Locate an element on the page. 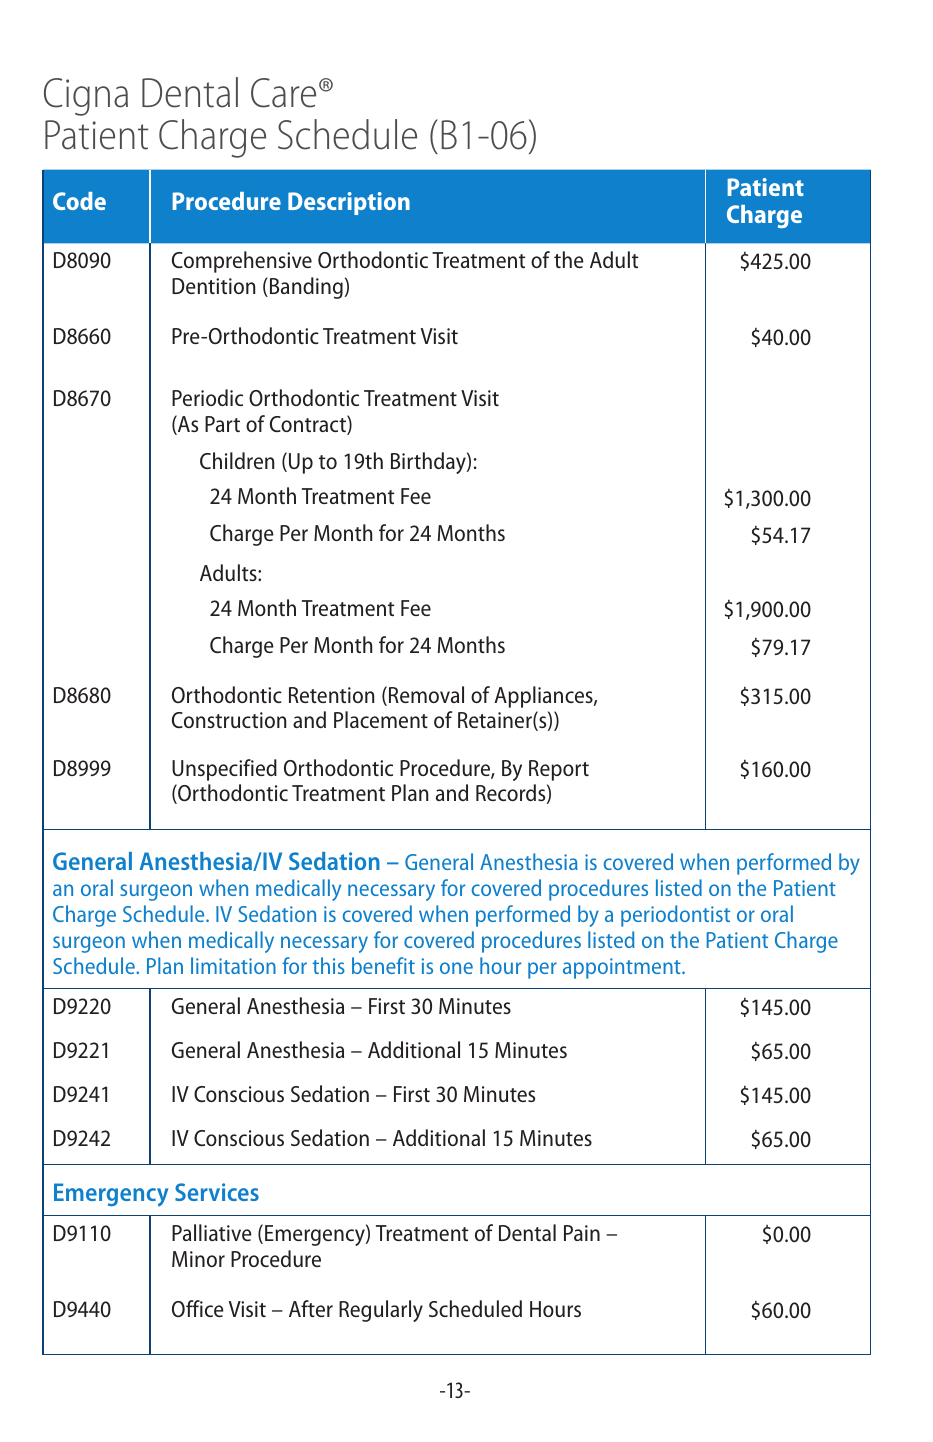  Minor is located at coordinates (198, 1259).
